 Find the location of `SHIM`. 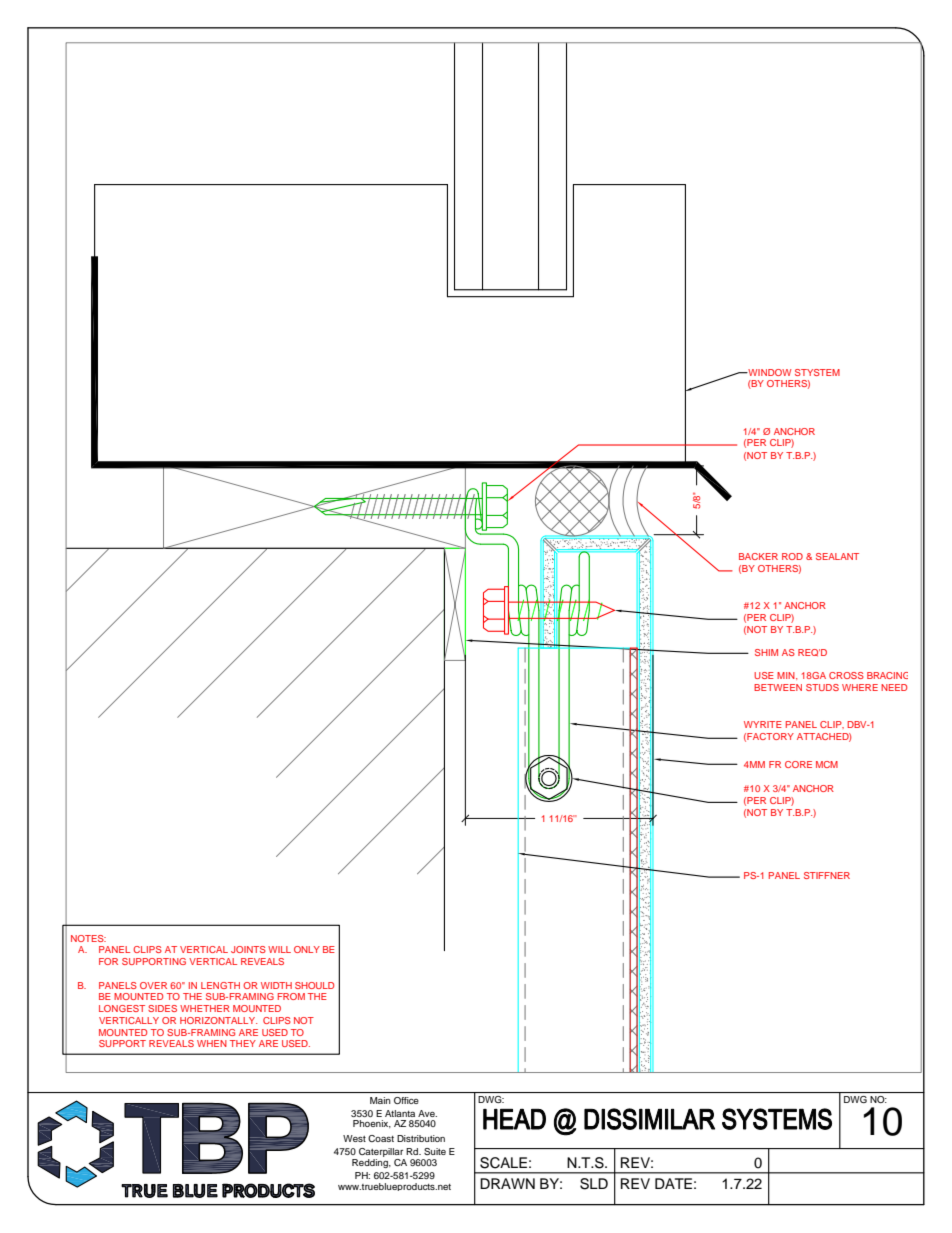

SHIM is located at coordinates (766, 652).
